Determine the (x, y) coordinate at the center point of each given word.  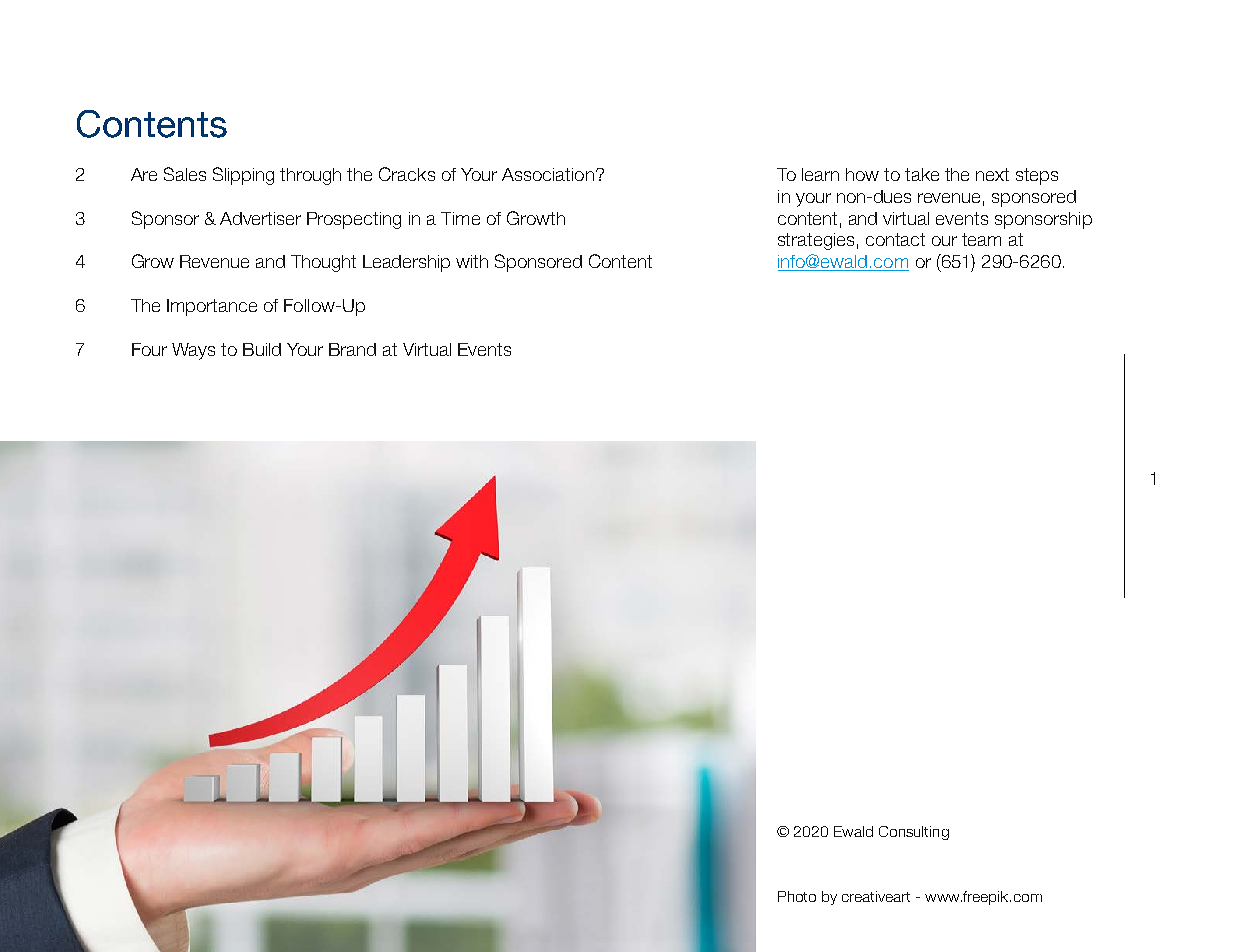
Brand (352, 349)
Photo (797, 896)
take (922, 174)
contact (895, 239)
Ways (193, 351)
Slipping (243, 176)
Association (548, 174)
